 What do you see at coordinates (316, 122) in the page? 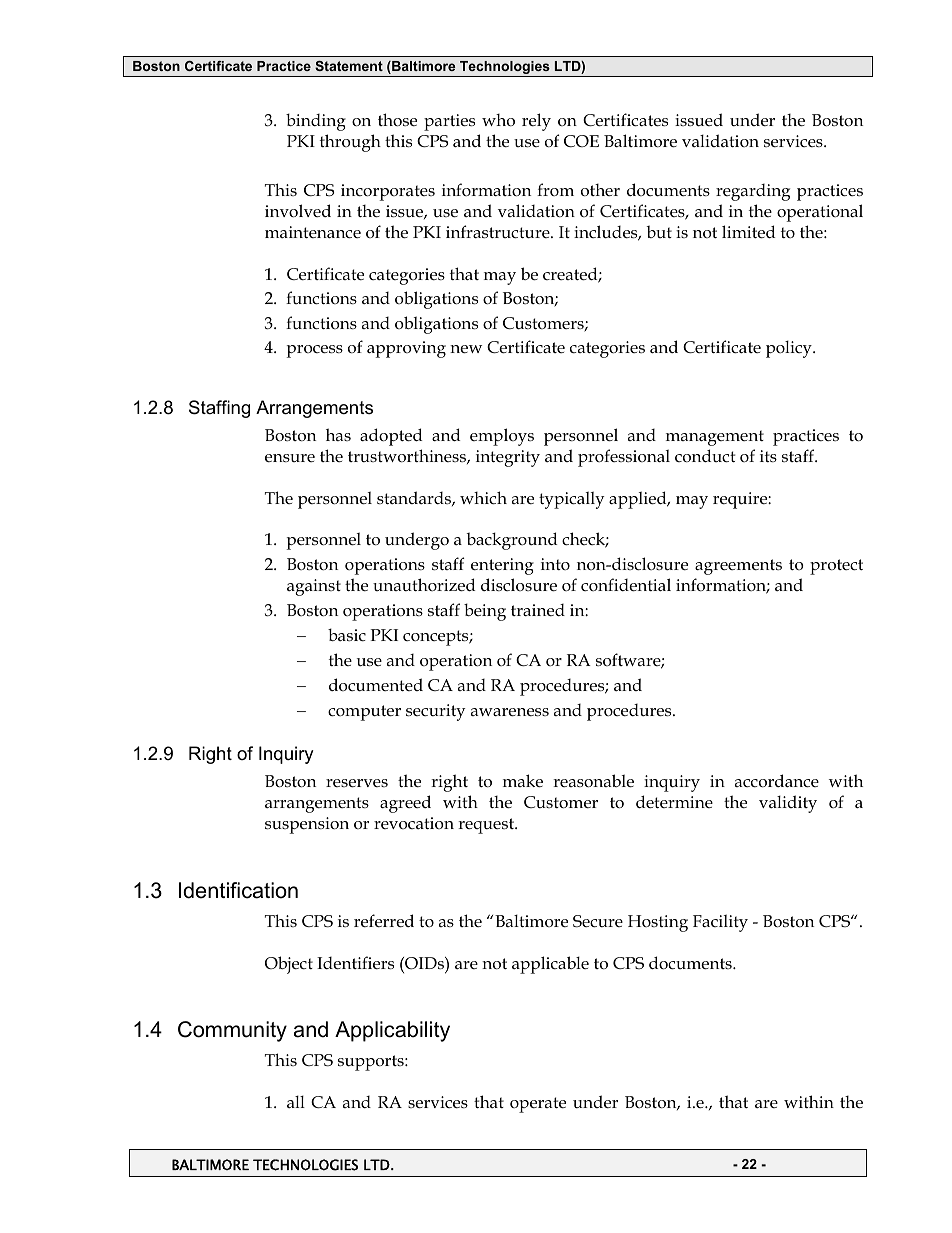
I see `binding` at bounding box center [316, 122].
